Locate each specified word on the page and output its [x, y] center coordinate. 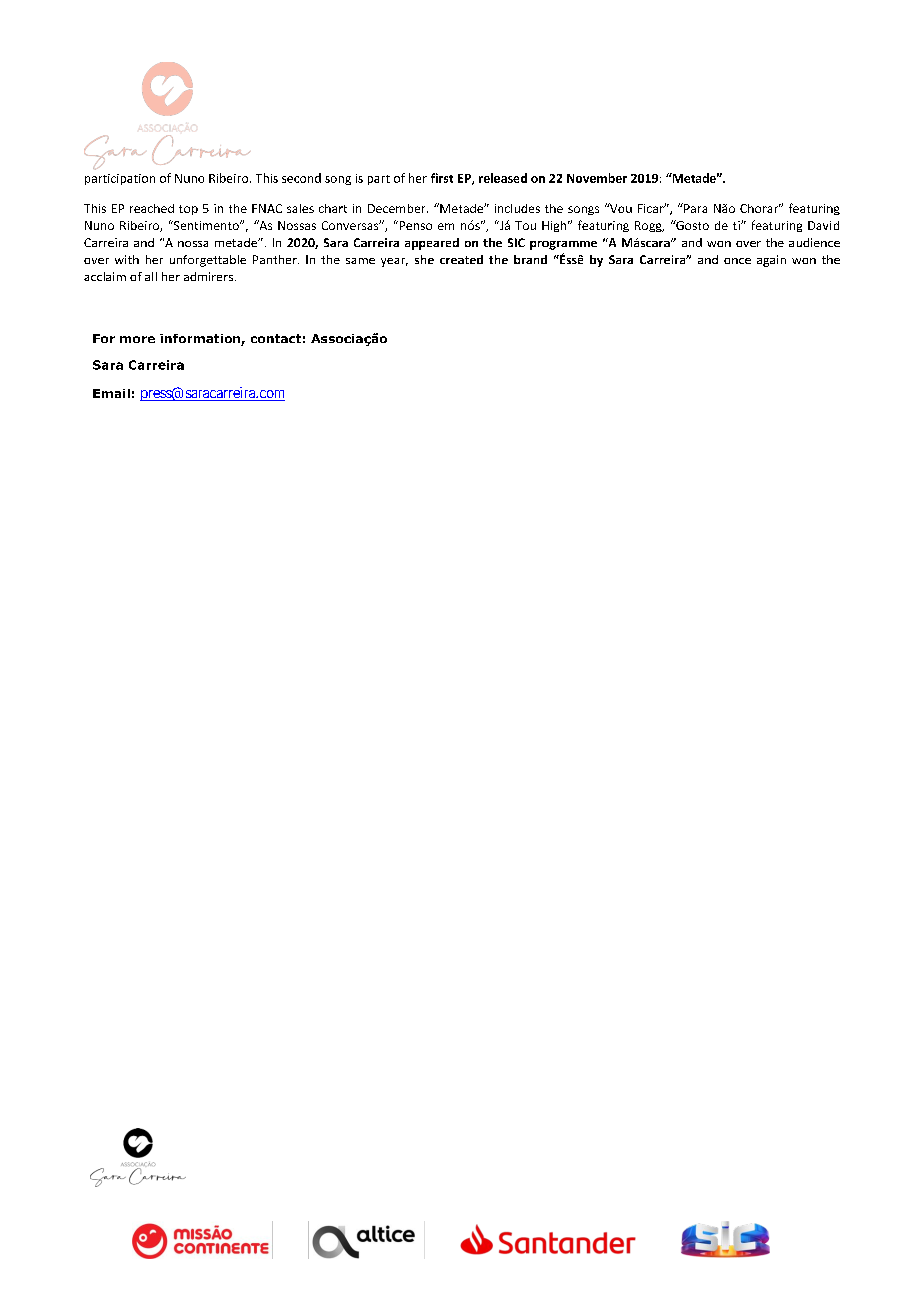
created [461, 259]
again [771, 261]
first [442, 178]
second [301, 178]
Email [111, 393]
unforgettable [208, 261]
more [137, 339]
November [597, 178]
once [737, 261]
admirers [208, 276]
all [151, 276]
